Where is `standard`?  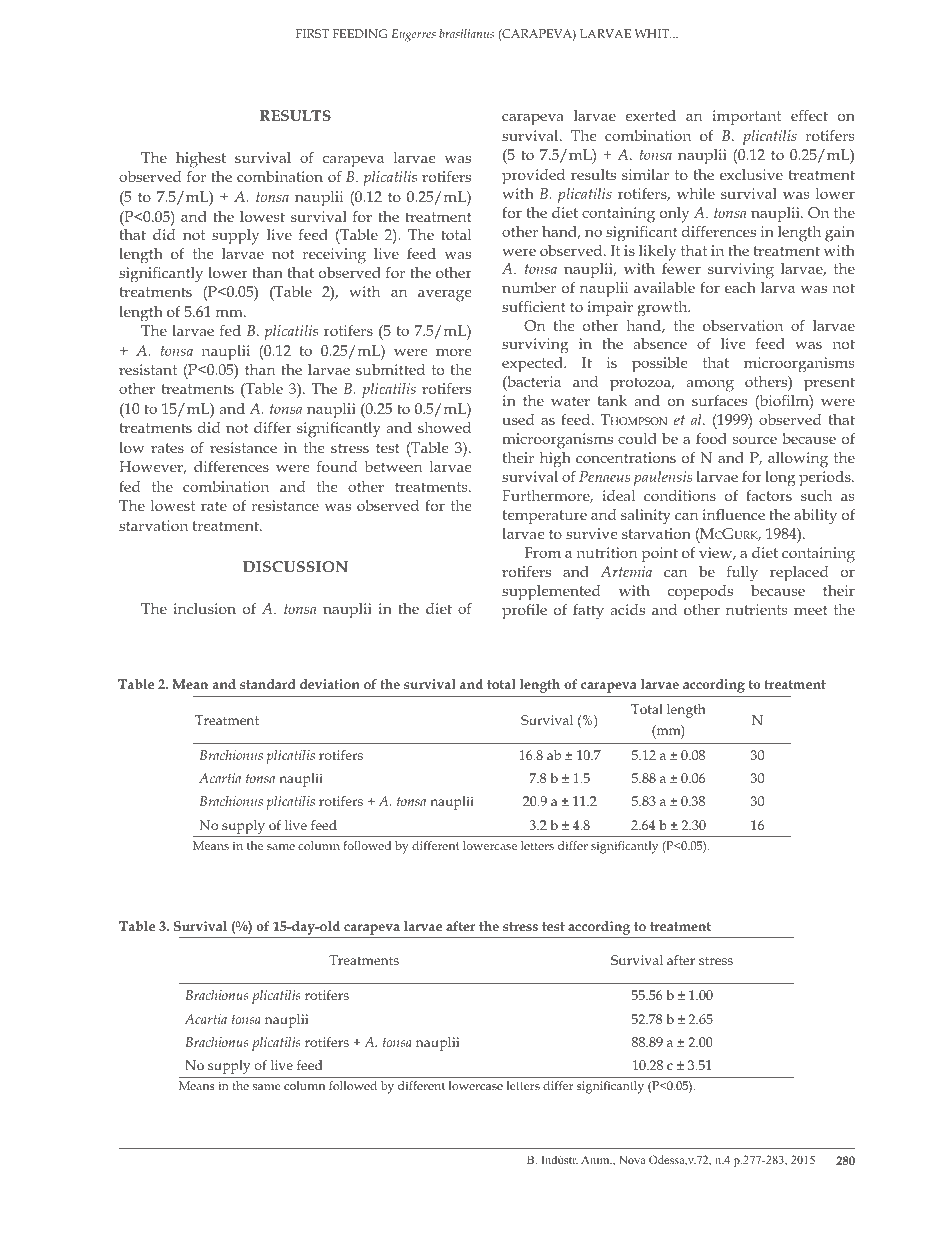 standard is located at coordinates (268, 684).
